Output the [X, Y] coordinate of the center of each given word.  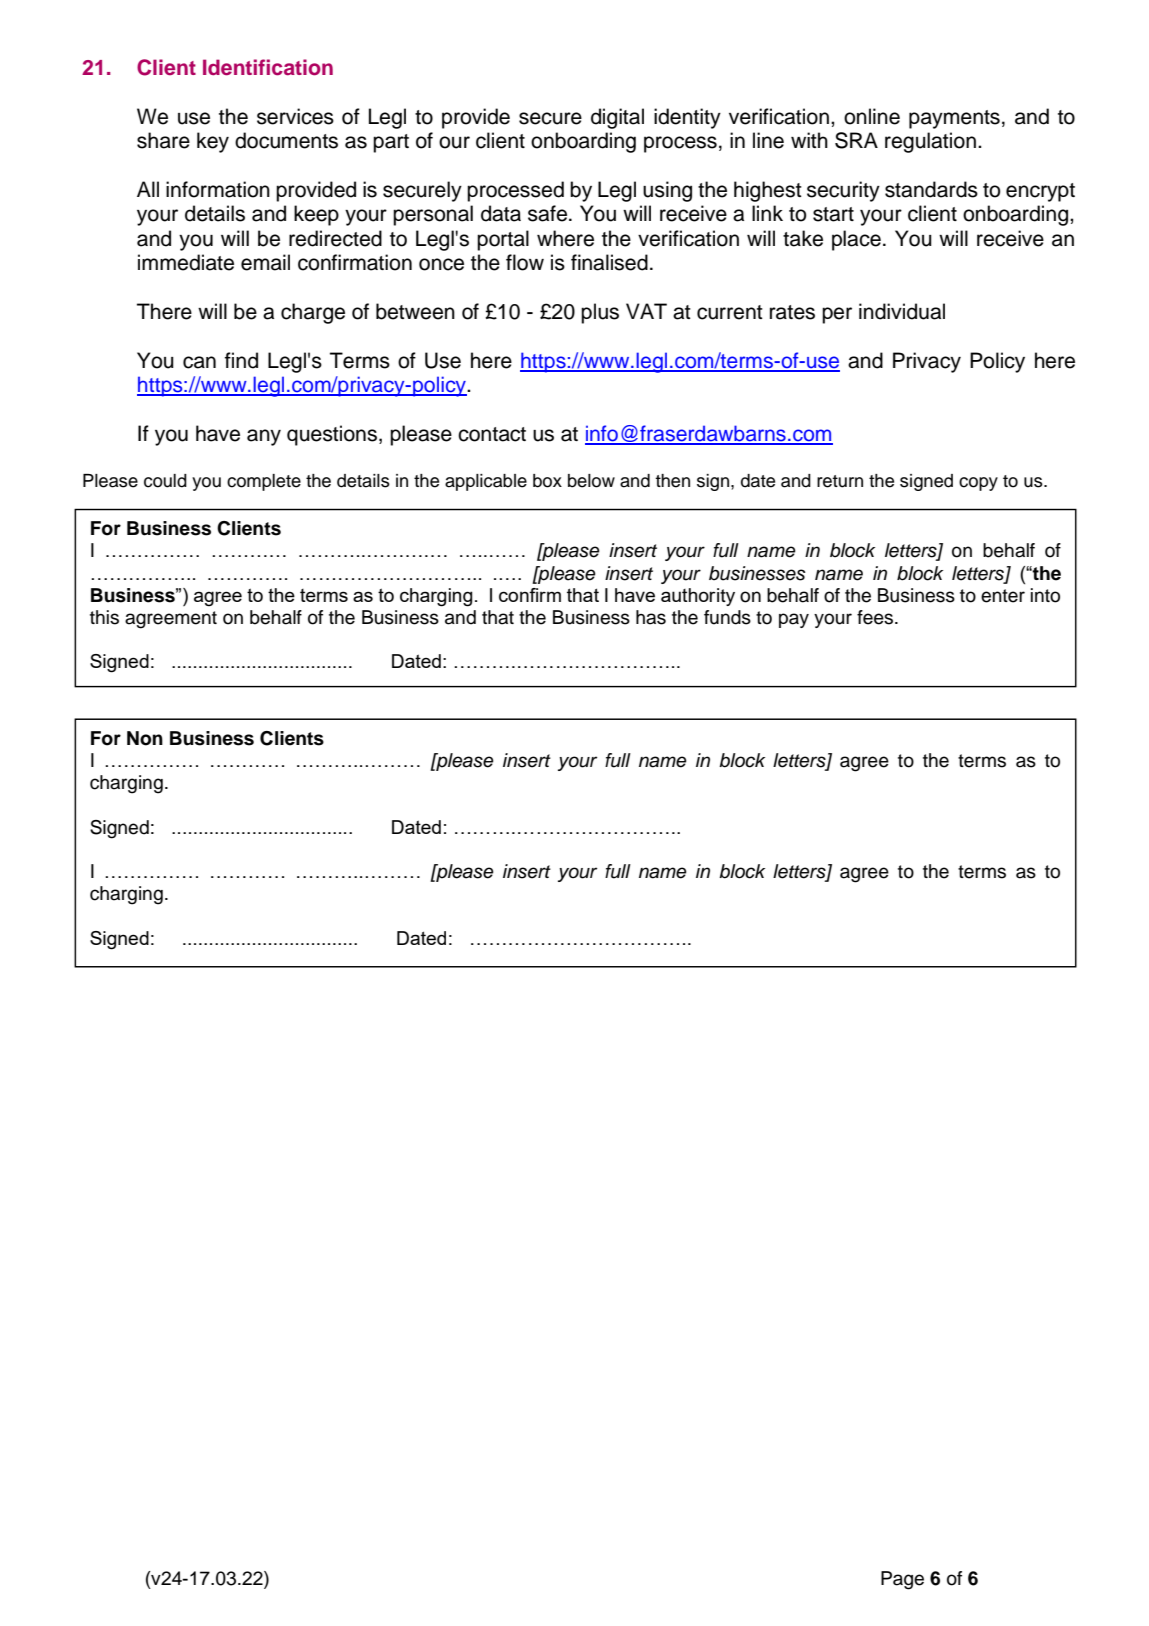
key [213, 142]
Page [902, 1580]
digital [617, 118]
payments [954, 119]
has [651, 617]
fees [876, 617]
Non [145, 738]
